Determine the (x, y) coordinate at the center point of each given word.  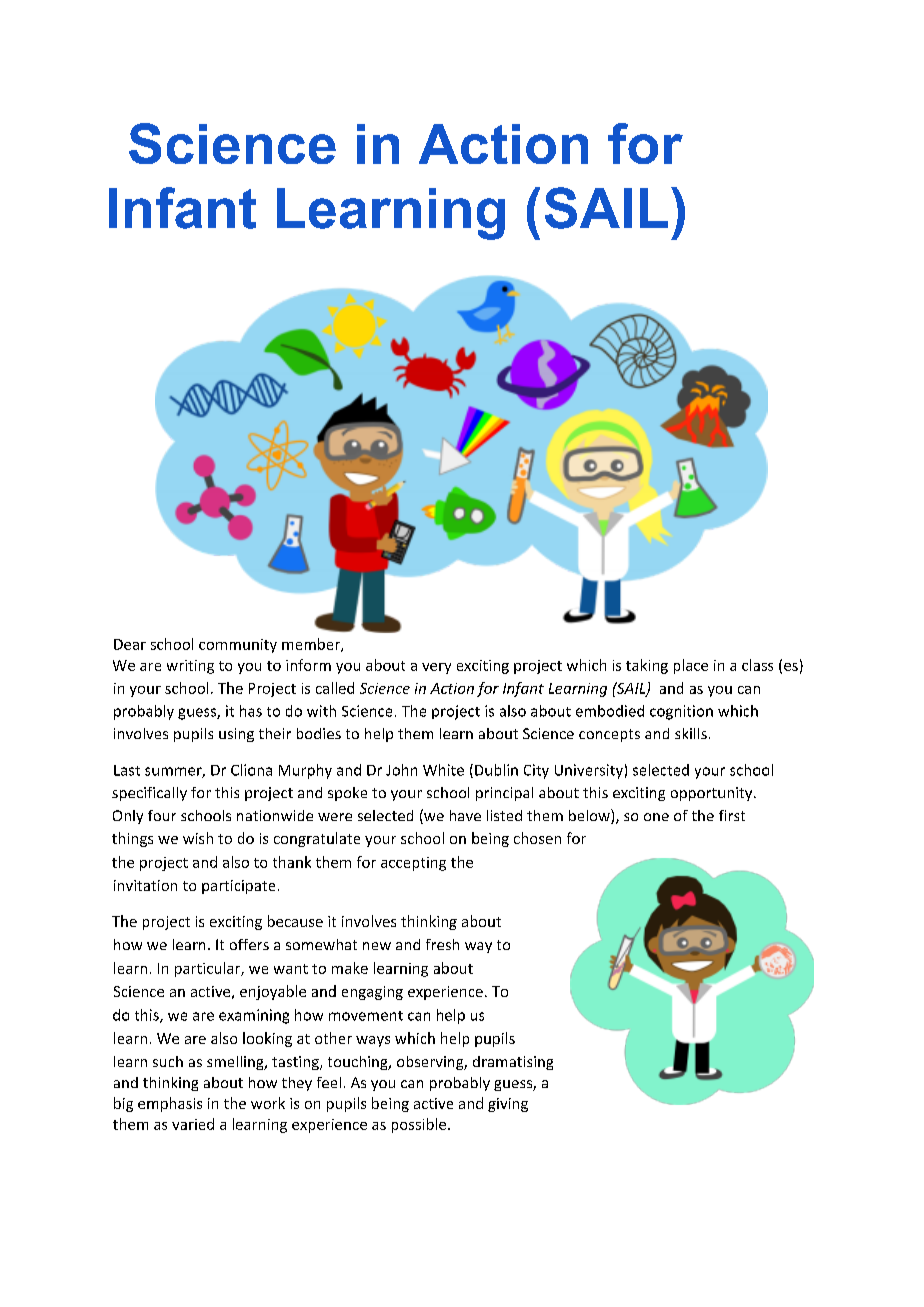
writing (190, 667)
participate (238, 887)
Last (127, 770)
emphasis (170, 1104)
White (443, 770)
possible (419, 1125)
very (436, 668)
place (691, 666)
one (656, 817)
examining (254, 1016)
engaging (372, 993)
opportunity (711, 794)
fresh (442, 944)
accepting (413, 864)
